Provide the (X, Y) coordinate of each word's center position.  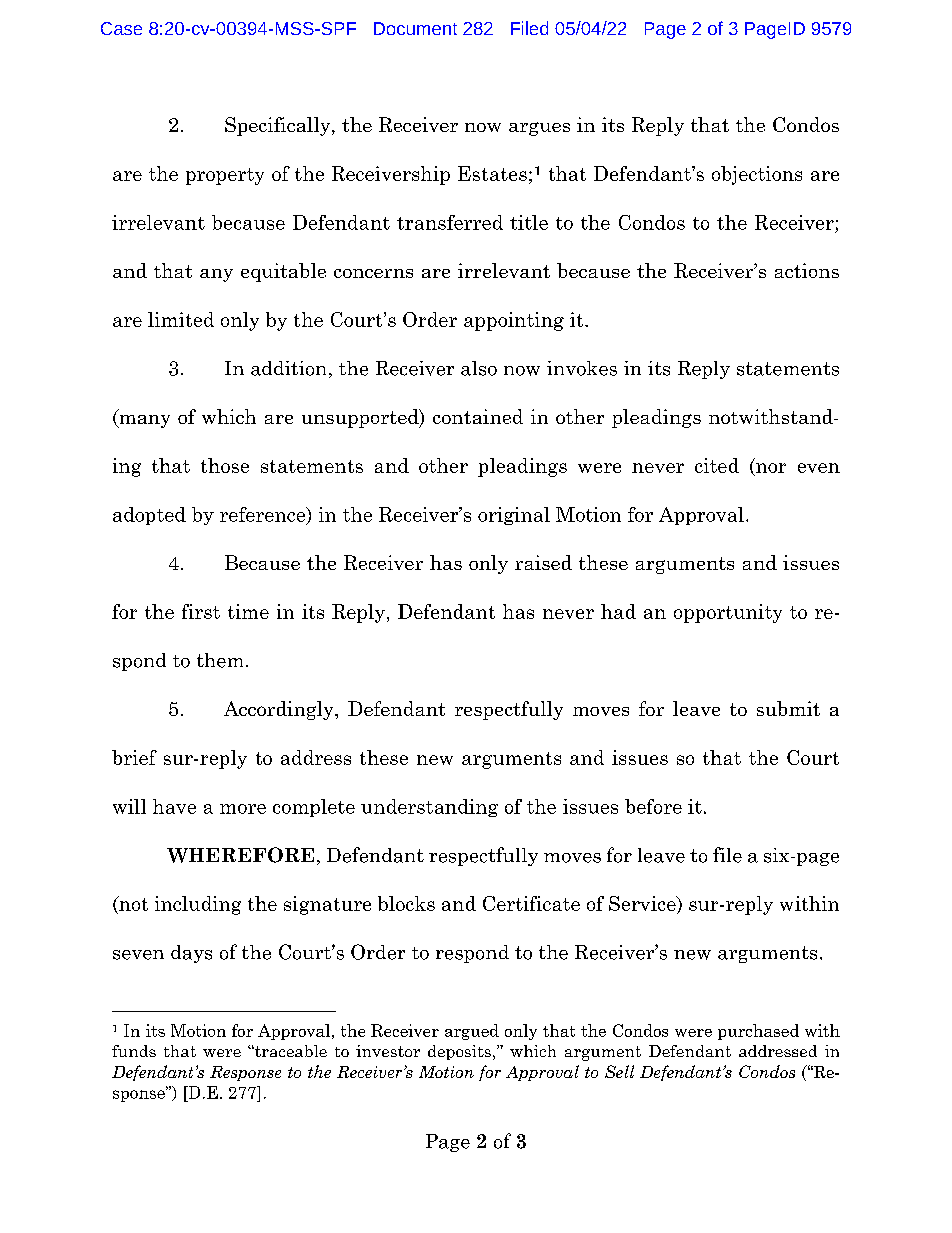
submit (788, 708)
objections (757, 175)
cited (717, 465)
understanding (429, 808)
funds (134, 1051)
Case (121, 28)
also (479, 368)
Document (415, 28)
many (143, 421)
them (220, 660)
